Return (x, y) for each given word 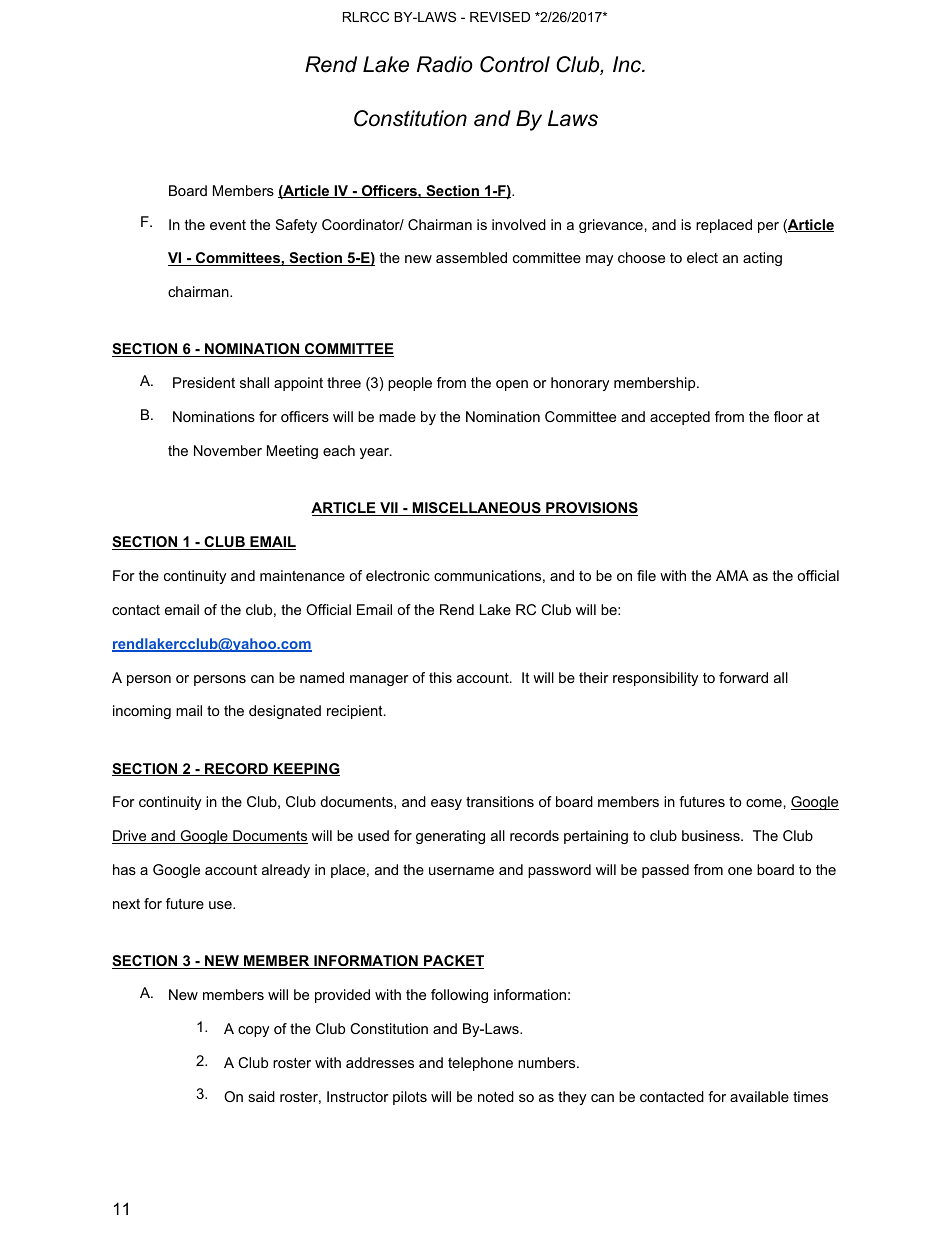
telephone (480, 1064)
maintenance (302, 575)
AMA (732, 575)
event (228, 225)
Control (515, 64)
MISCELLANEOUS (476, 509)
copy (253, 1031)
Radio (445, 64)
